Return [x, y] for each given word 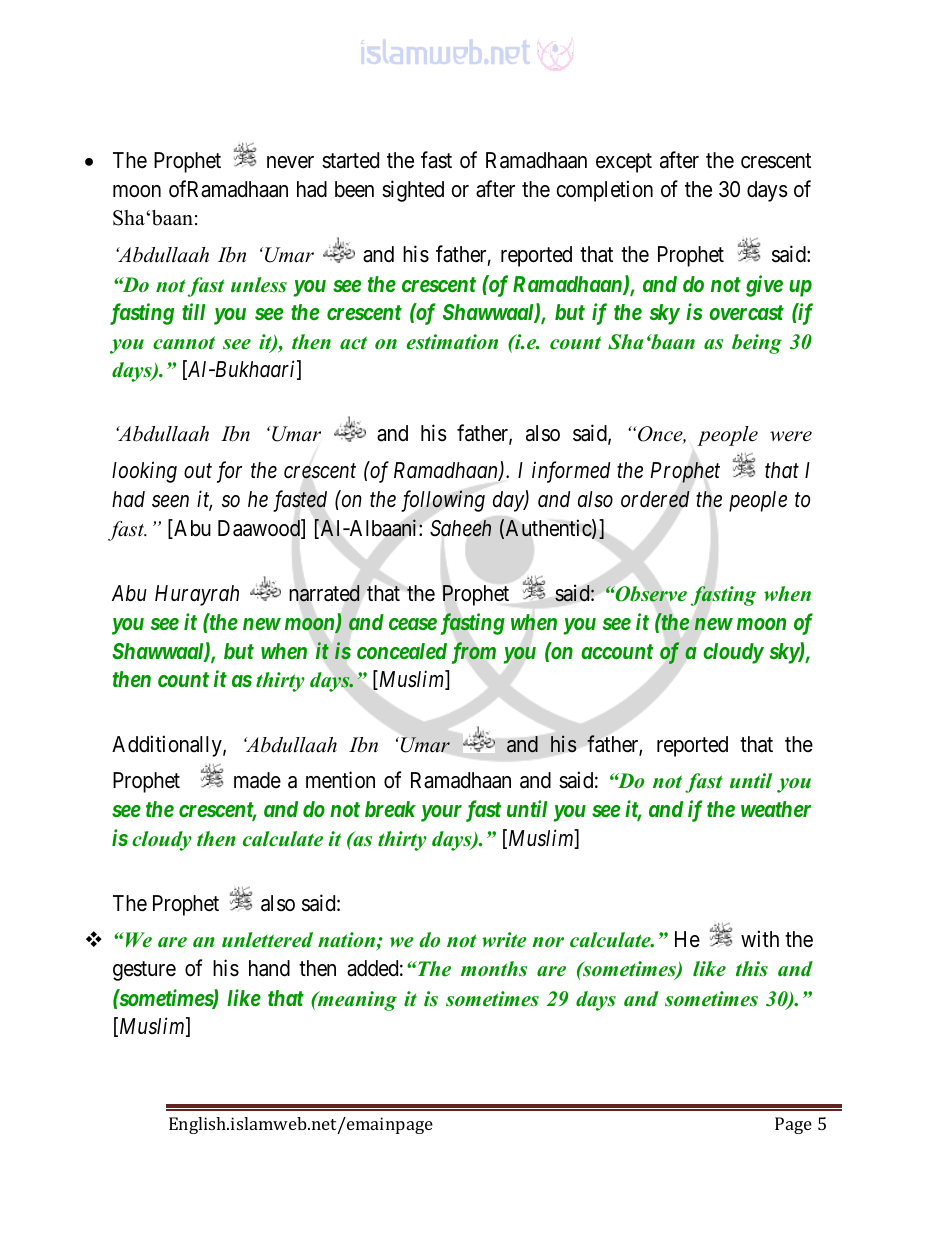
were [791, 436]
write [504, 940]
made [257, 780]
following [443, 501]
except [624, 163]
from [474, 653]
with [760, 938]
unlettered [267, 940]
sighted [413, 191]
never [290, 162]
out [198, 471]
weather [776, 809]
